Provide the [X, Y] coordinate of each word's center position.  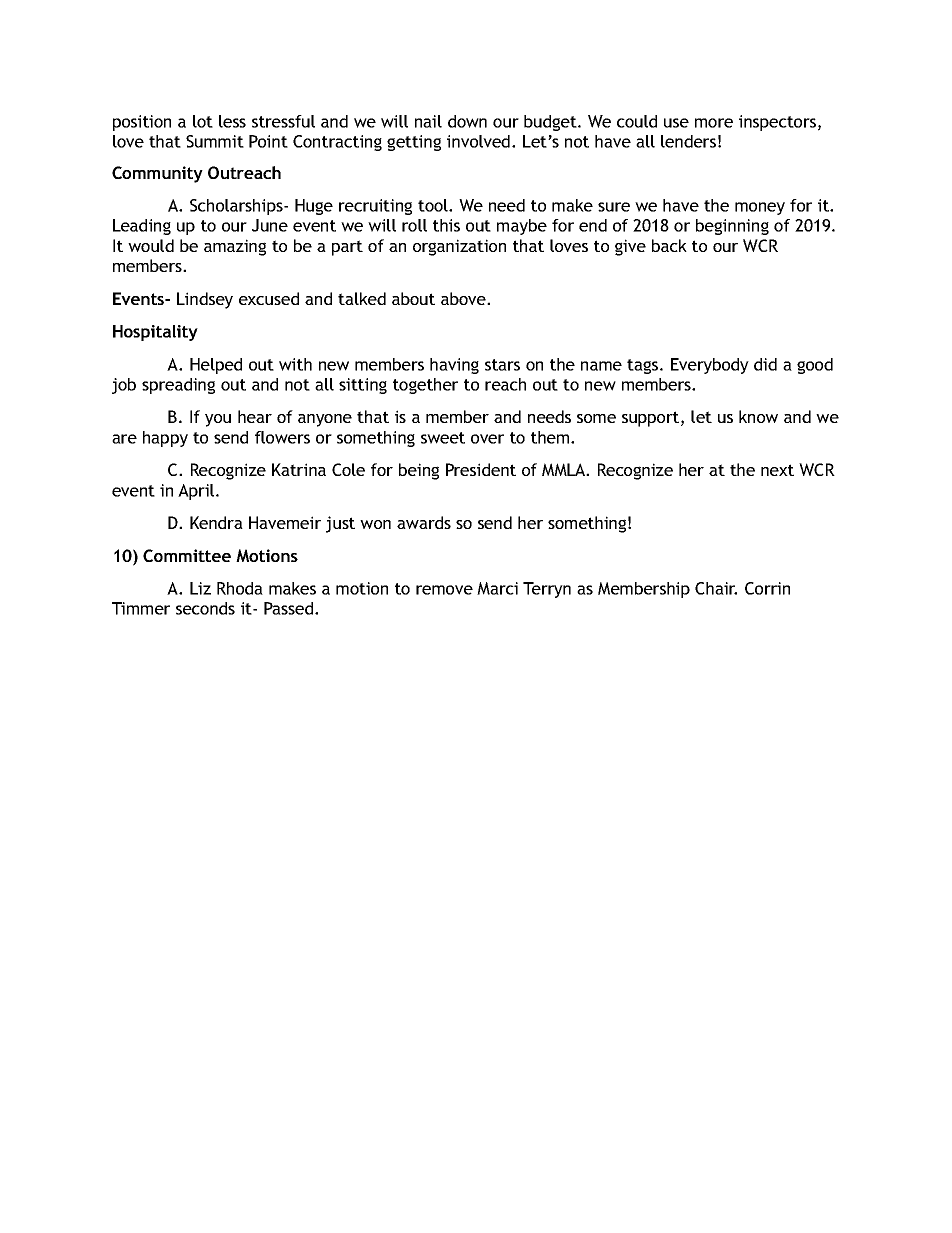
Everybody [710, 366]
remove [444, 590]
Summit [215, 141]
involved [478, 141]
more [714, 123]
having [454, 366]
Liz [200, 588]
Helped [216, 366]
